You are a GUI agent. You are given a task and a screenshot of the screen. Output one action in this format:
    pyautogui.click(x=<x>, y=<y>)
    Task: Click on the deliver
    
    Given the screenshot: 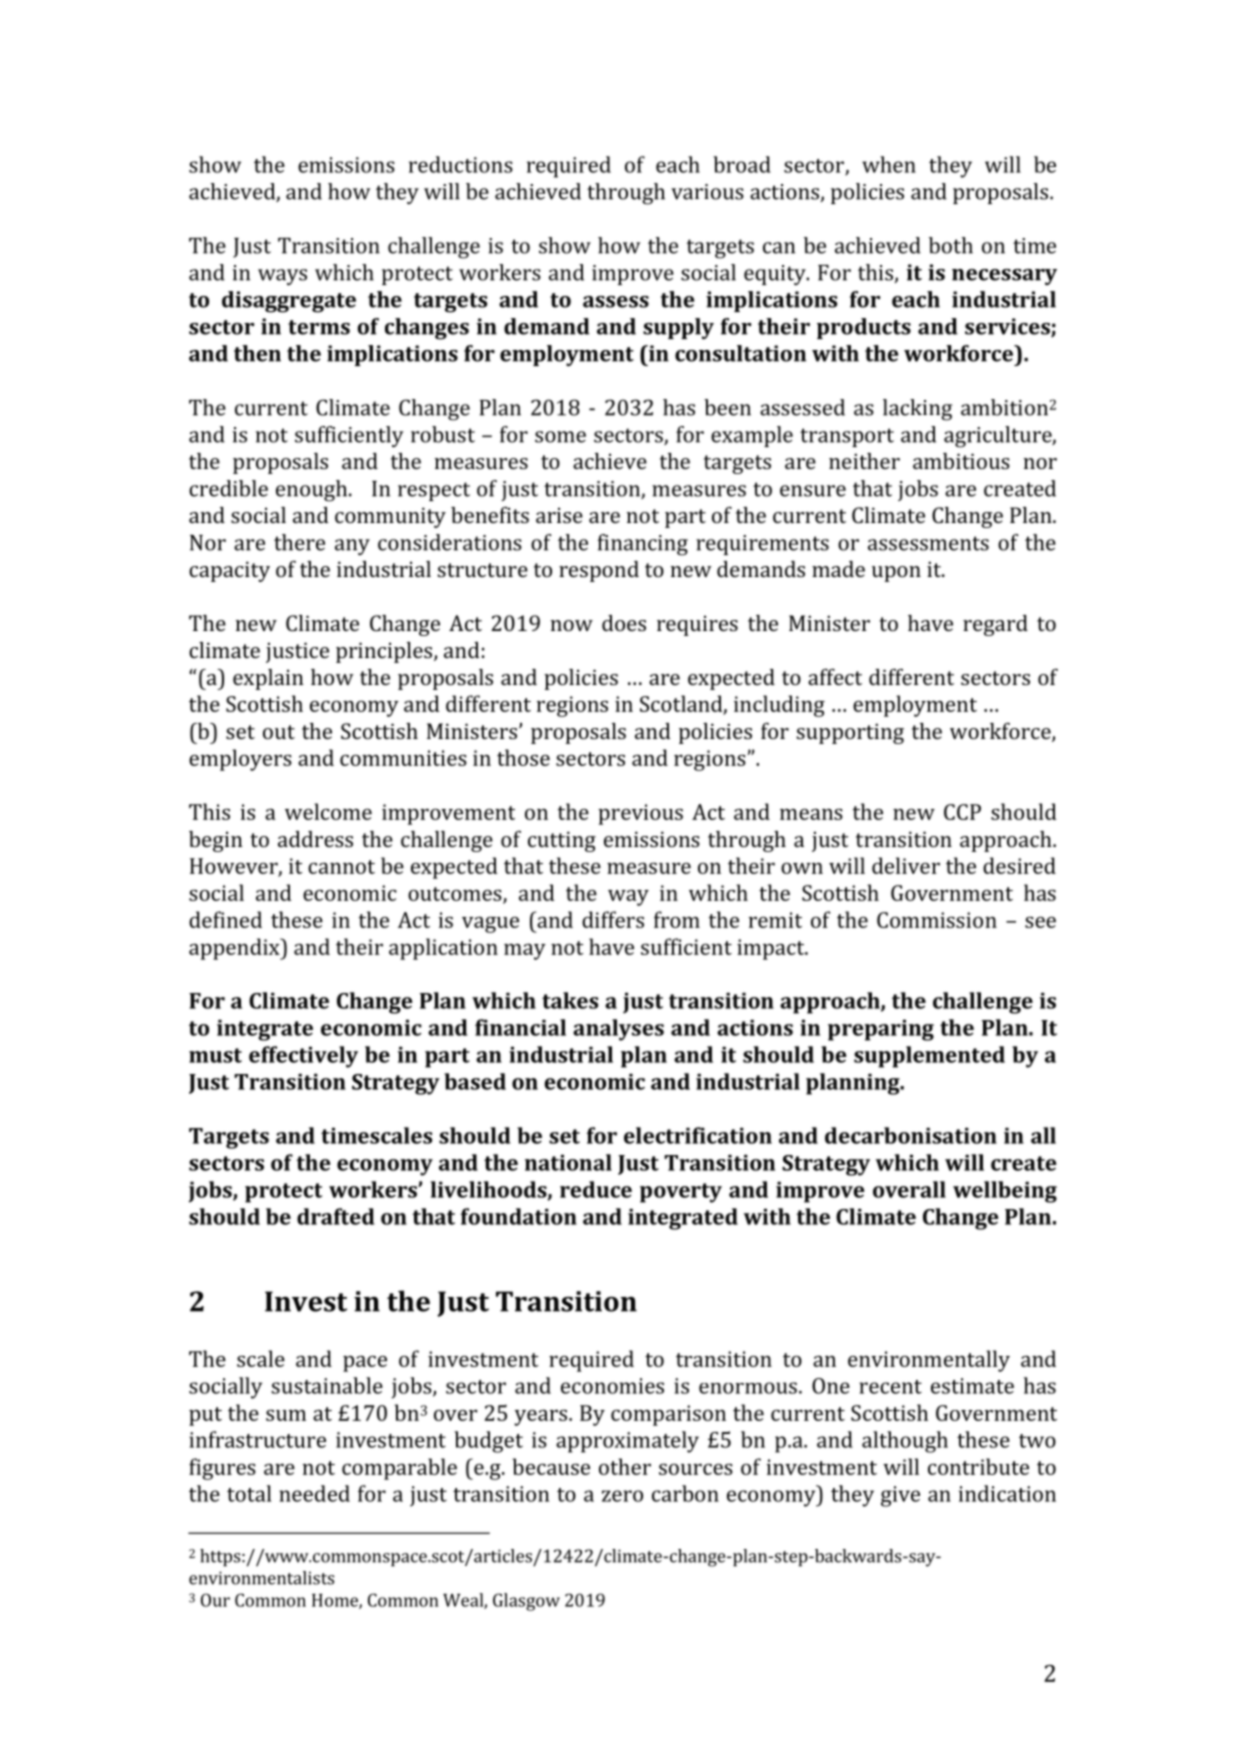 What is the action you would take?
    pyautogui.click(x=906, y=865)
